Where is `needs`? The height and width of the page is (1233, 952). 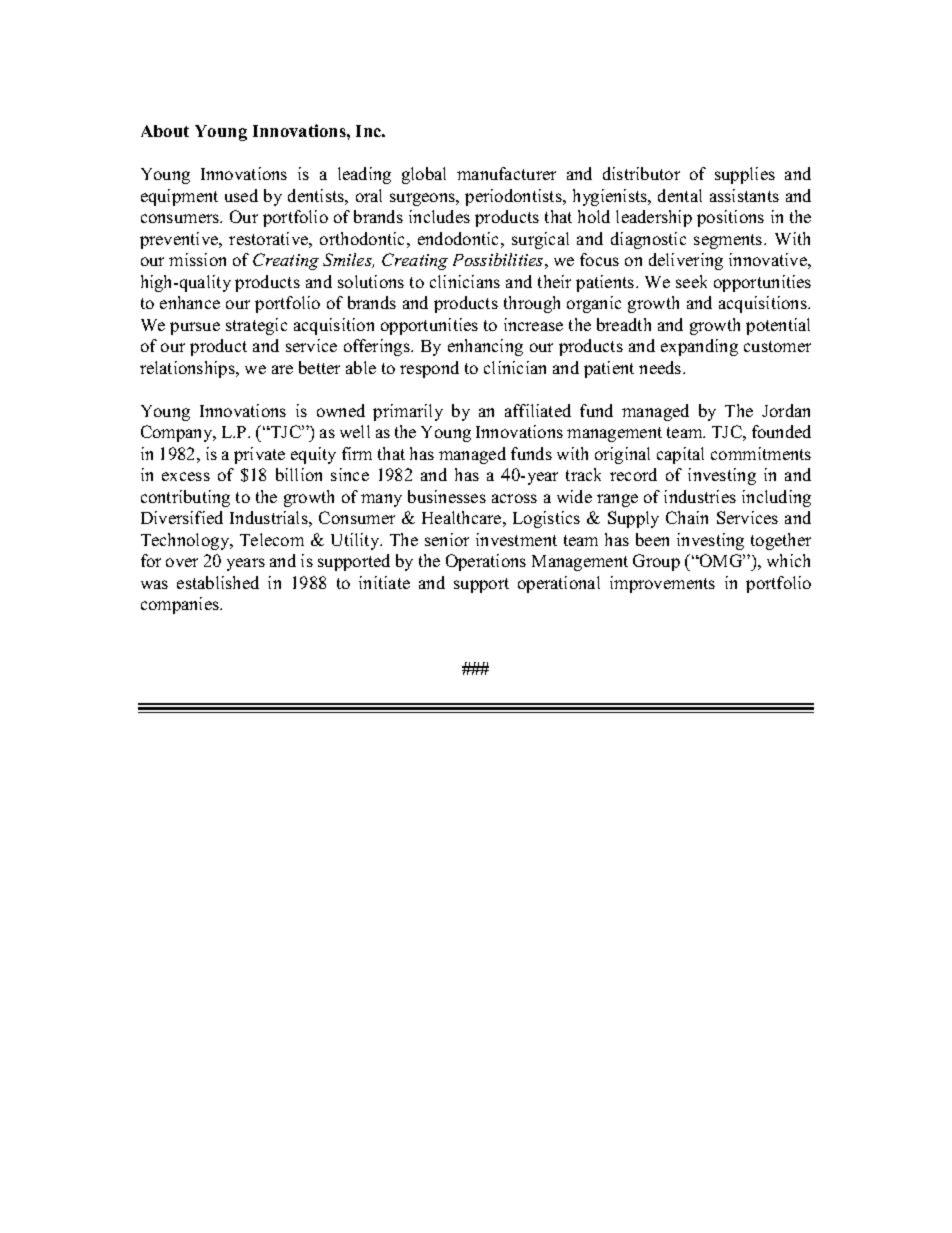 needs is located at coordinates (661, 367).
